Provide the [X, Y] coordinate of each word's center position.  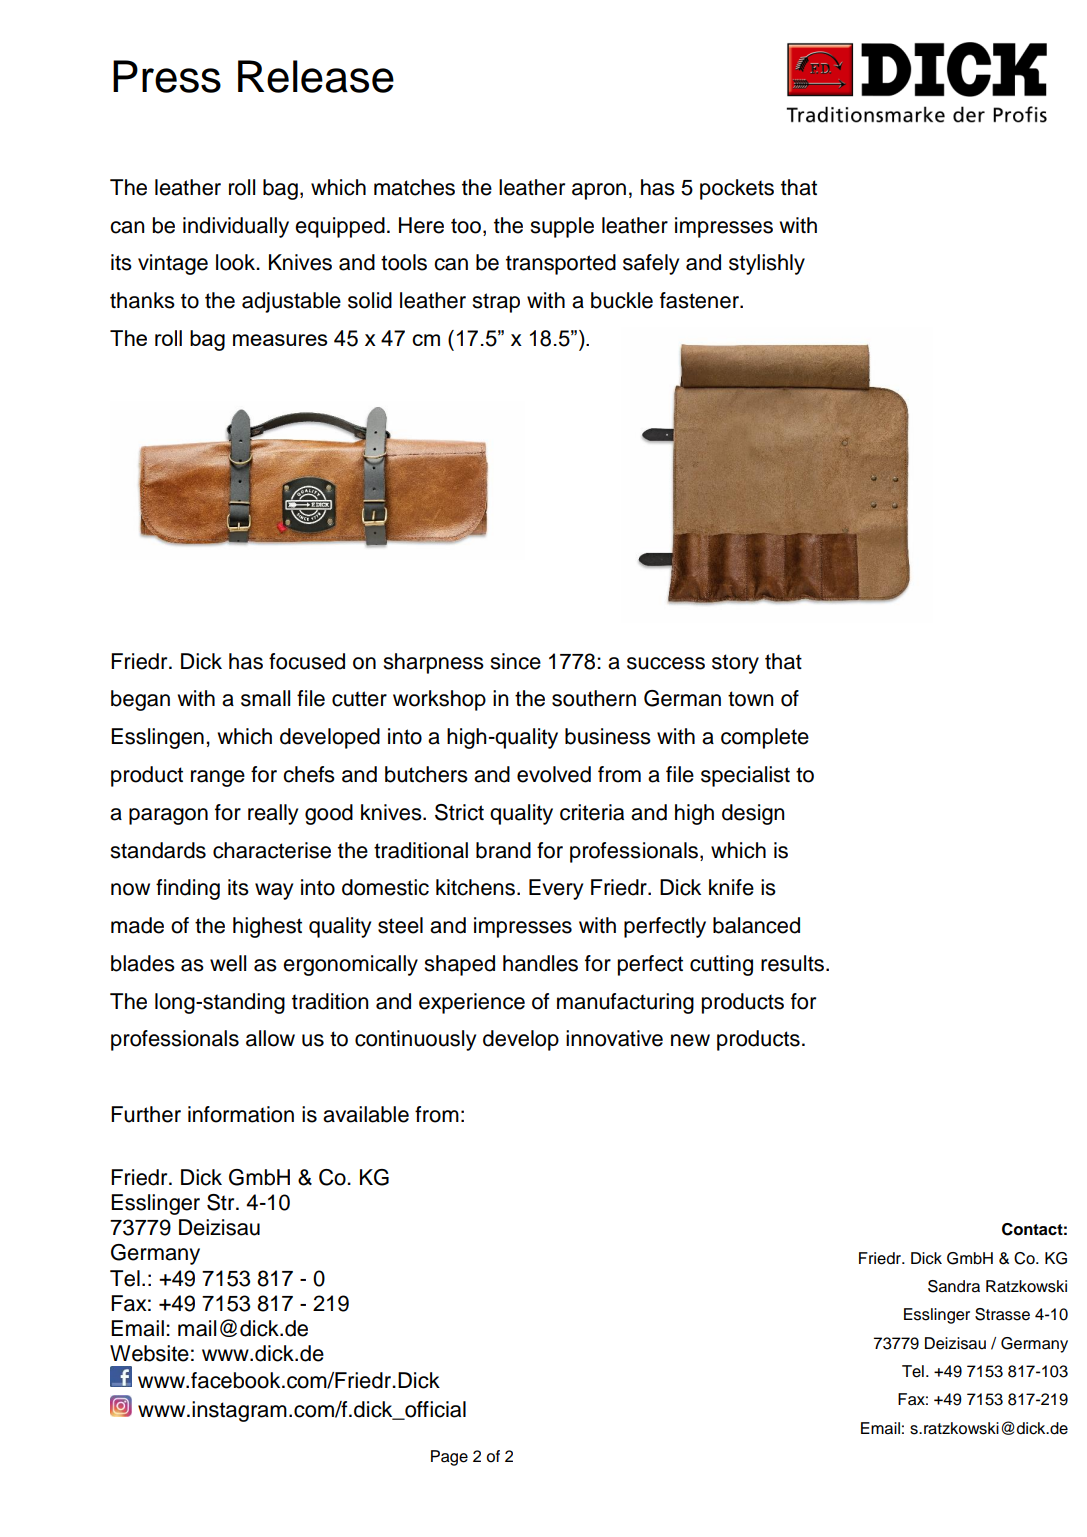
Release [316, 76]
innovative [614, 1038]
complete [765, 738]
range [218, 778]
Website [149, 1353]
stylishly [767, 264]
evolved [554, 774]
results [792, 963]
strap [496, 303]
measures [280, 340]
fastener [700, 300]
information [241, 1114]
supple [562, 227]
